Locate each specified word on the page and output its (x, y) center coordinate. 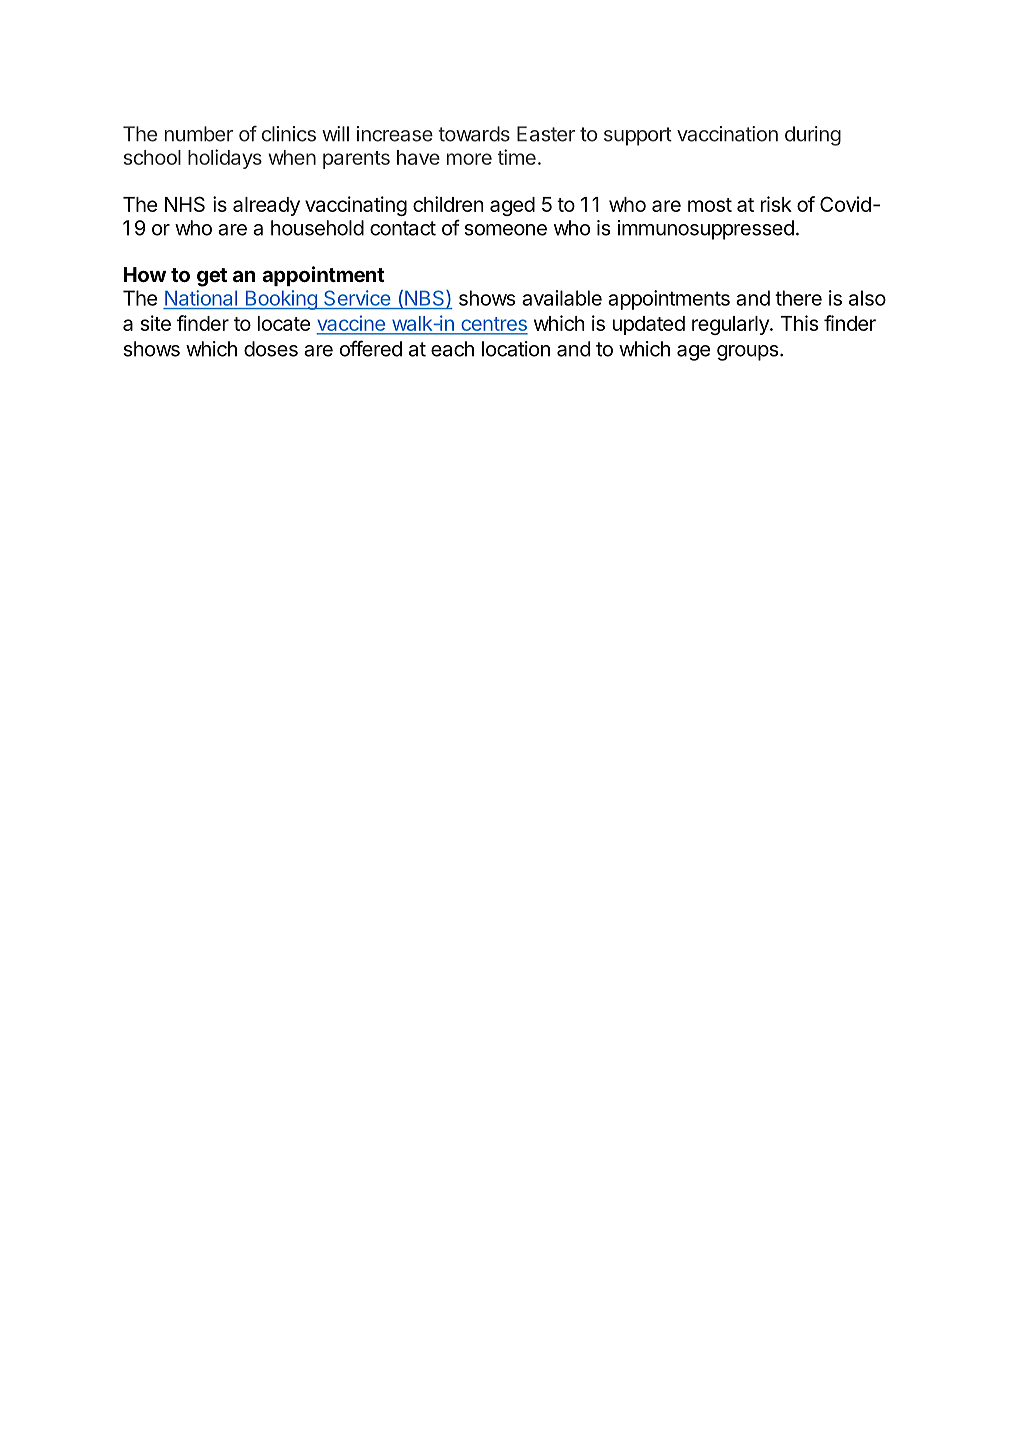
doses (271, 349)
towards (474, 134)
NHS (185, 204)
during (813, 136)
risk (776, 204)
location (516, 349)
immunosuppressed (706, 230)
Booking (281, 300)
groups (747, 353)
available (562, 298)
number (199, 134)
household (317, 228)
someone (506, 230)
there (798, 298)
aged (512, 206)
